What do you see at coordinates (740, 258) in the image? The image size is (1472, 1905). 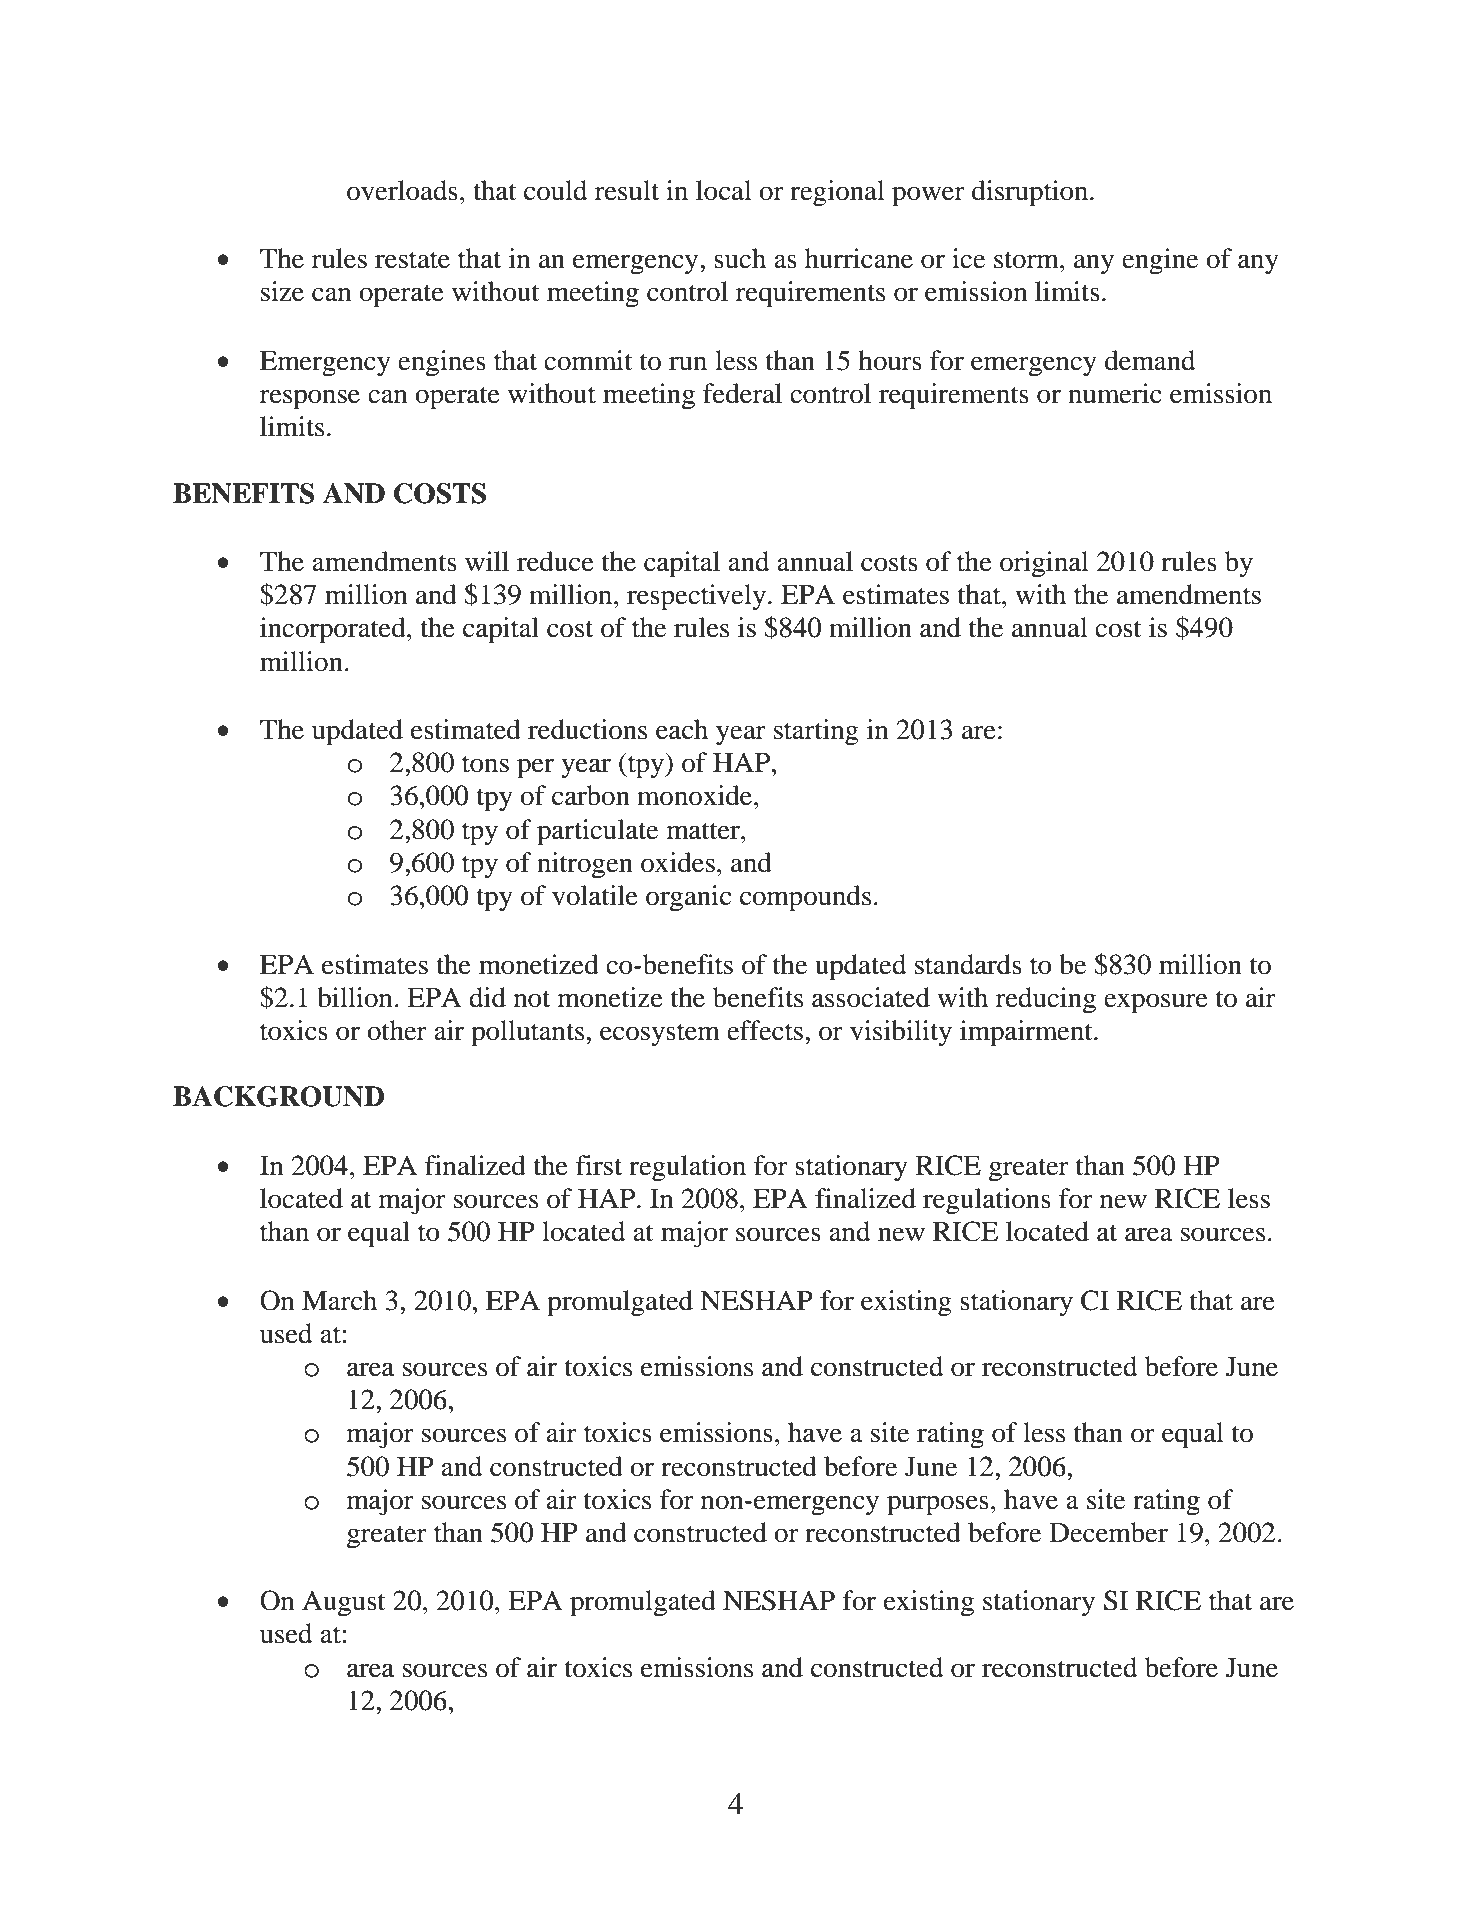 I see `such` at bounding box center [740, 258].
